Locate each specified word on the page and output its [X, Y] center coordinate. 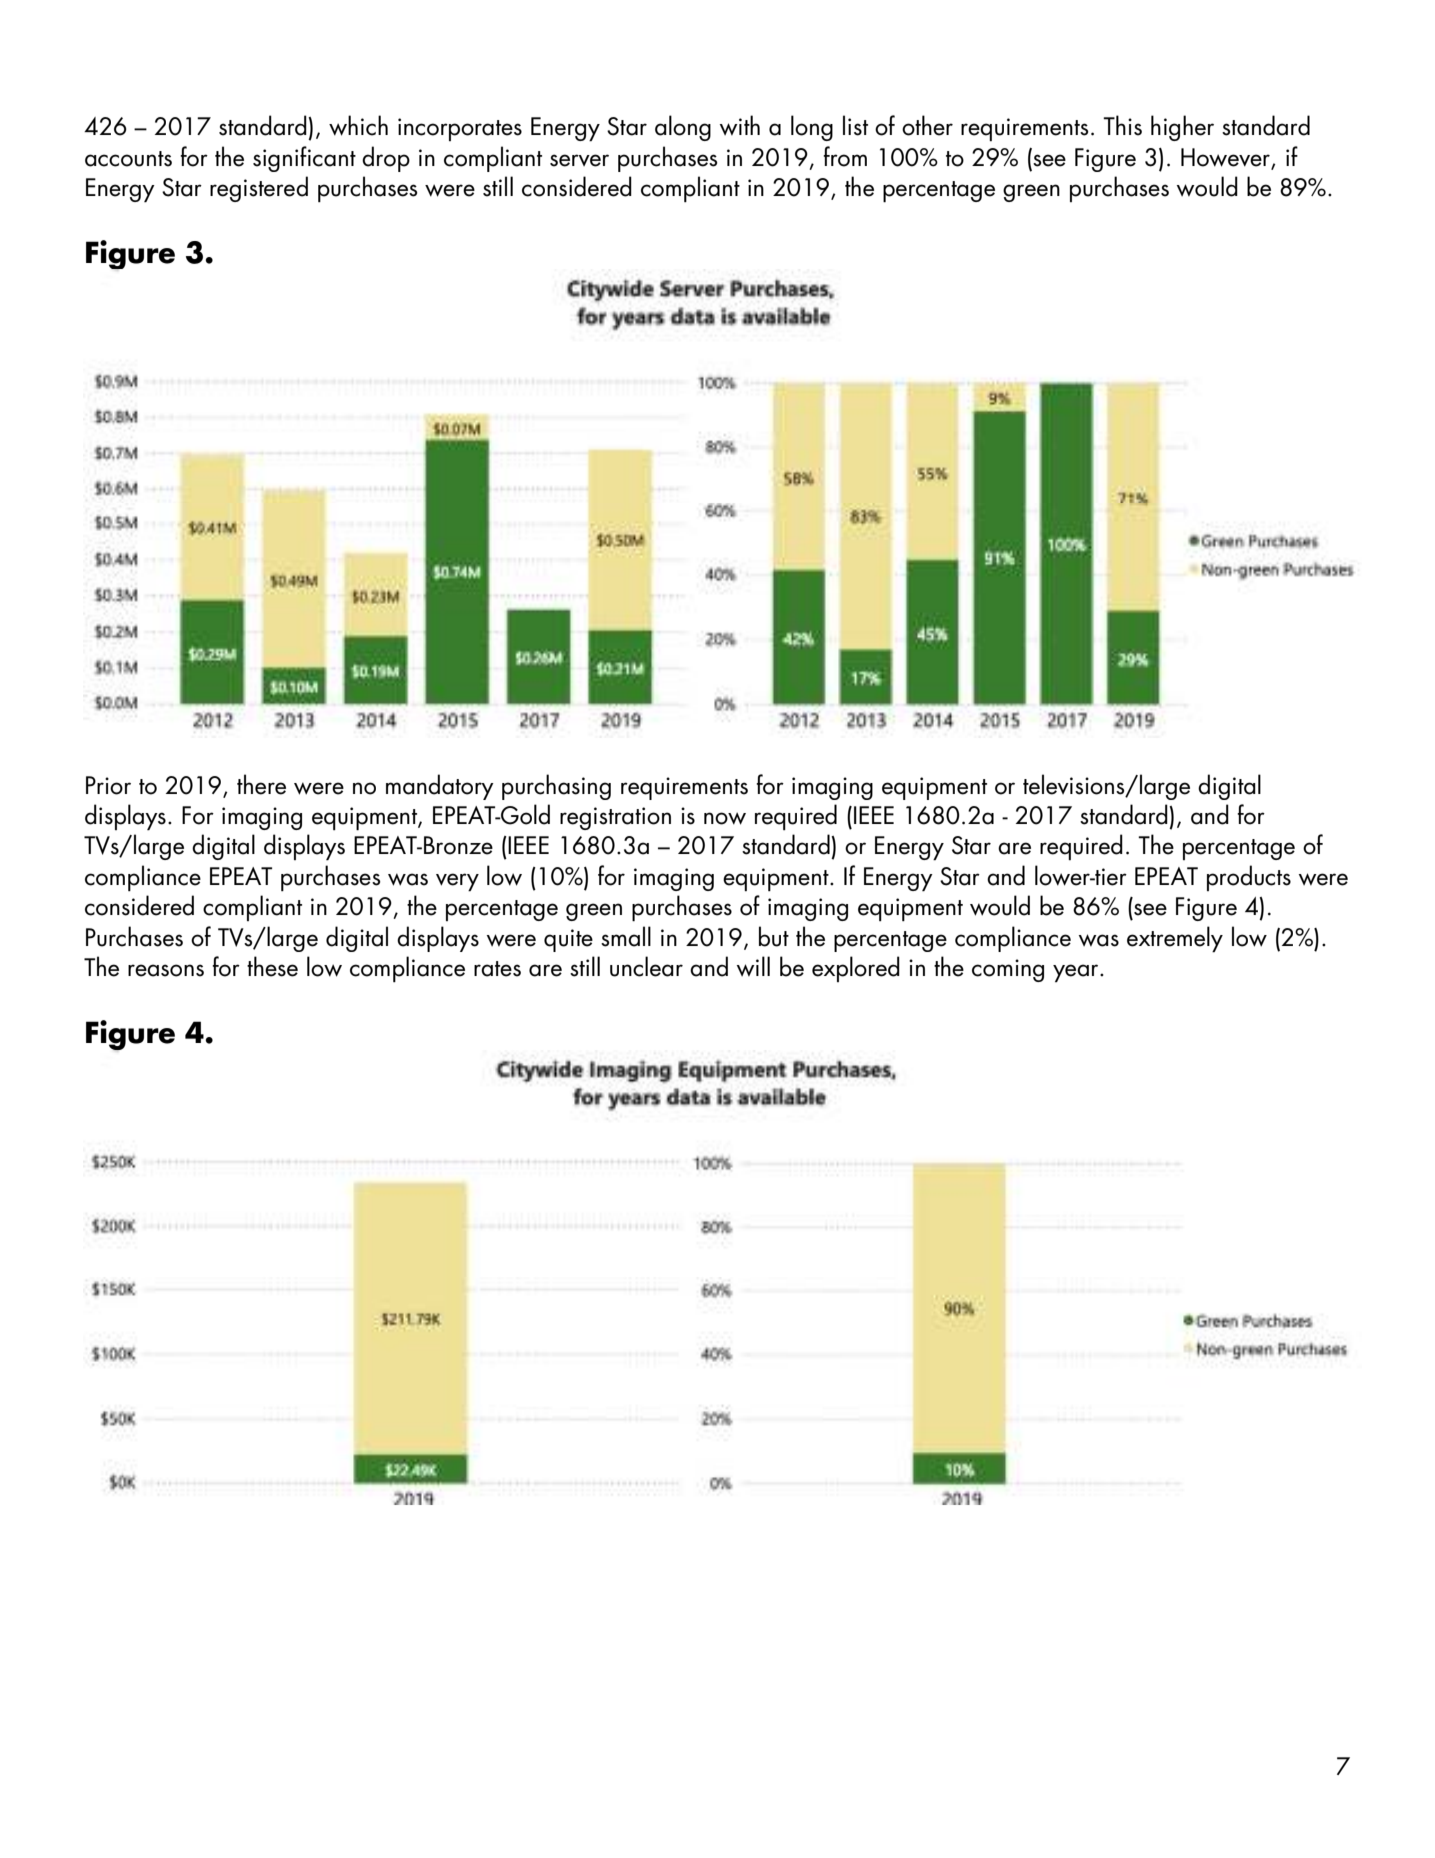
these [272, 966]
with [740, 125]
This [1122, 125]
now [725, 818]
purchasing [556, 787]
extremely [1175, 939]
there [261, 784]
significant [304, 159]
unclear [646, 966]
